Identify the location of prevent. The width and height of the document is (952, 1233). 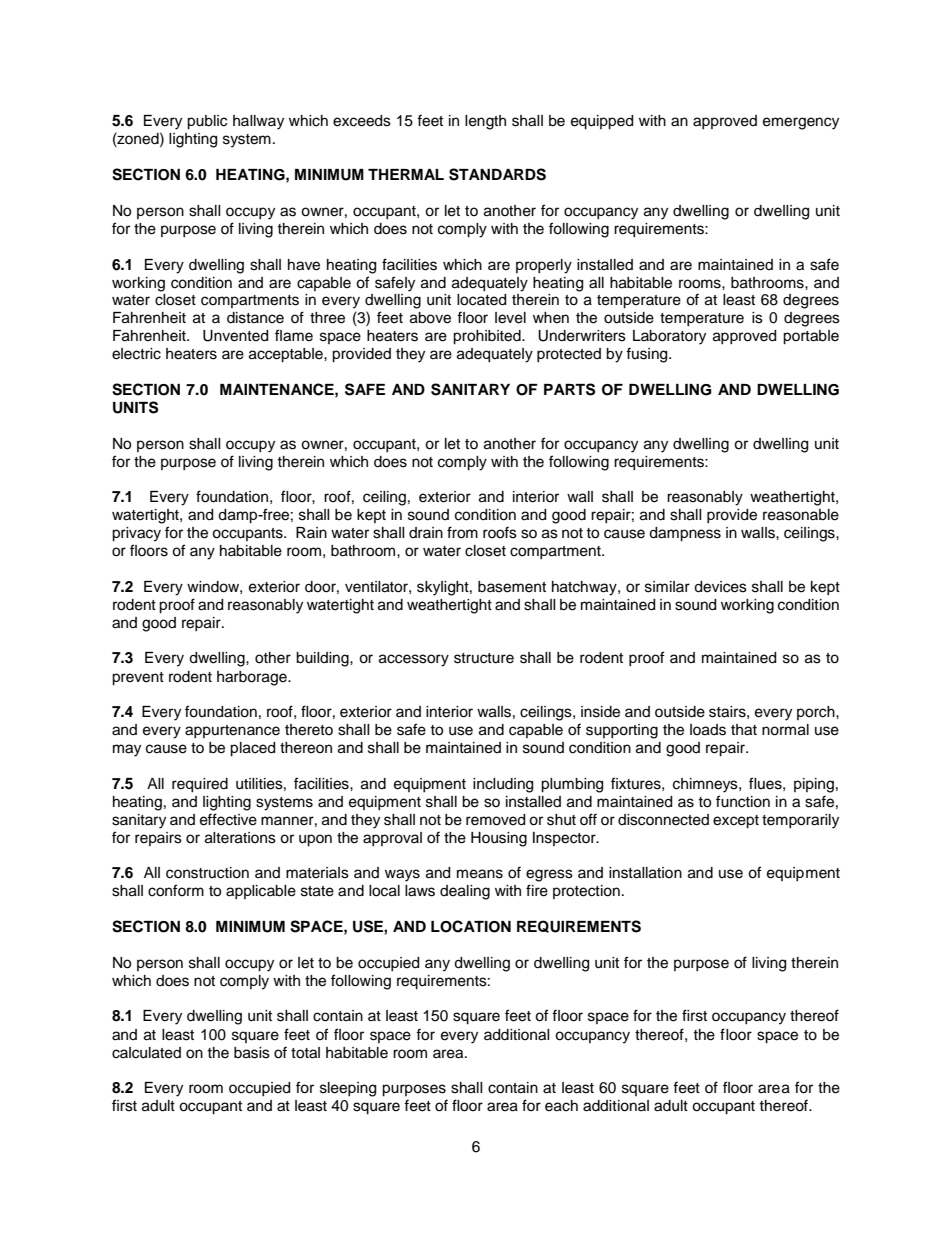
(138, 679).
